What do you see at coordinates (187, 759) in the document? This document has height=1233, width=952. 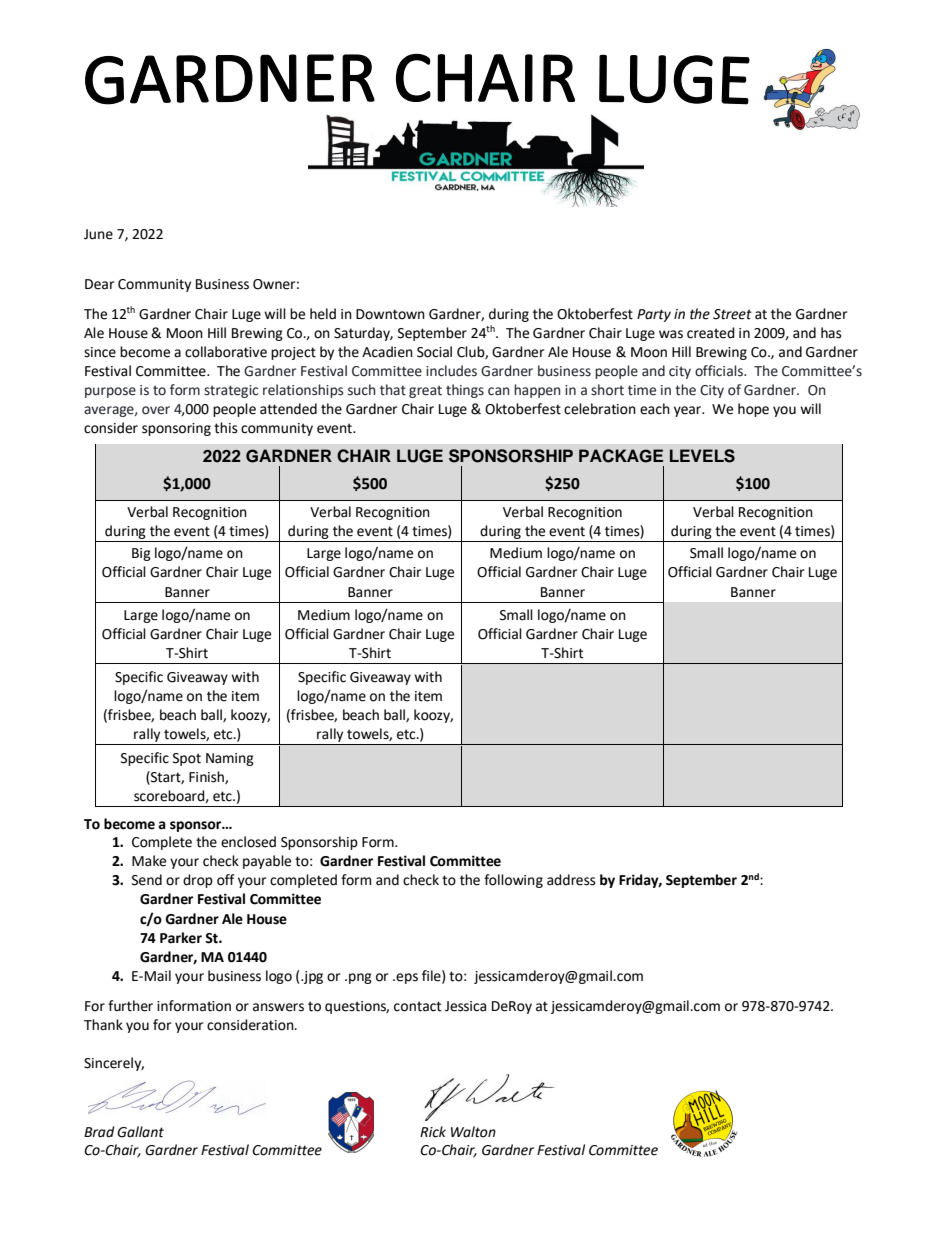 I see `Spot` at bounding box center [187, 759].
